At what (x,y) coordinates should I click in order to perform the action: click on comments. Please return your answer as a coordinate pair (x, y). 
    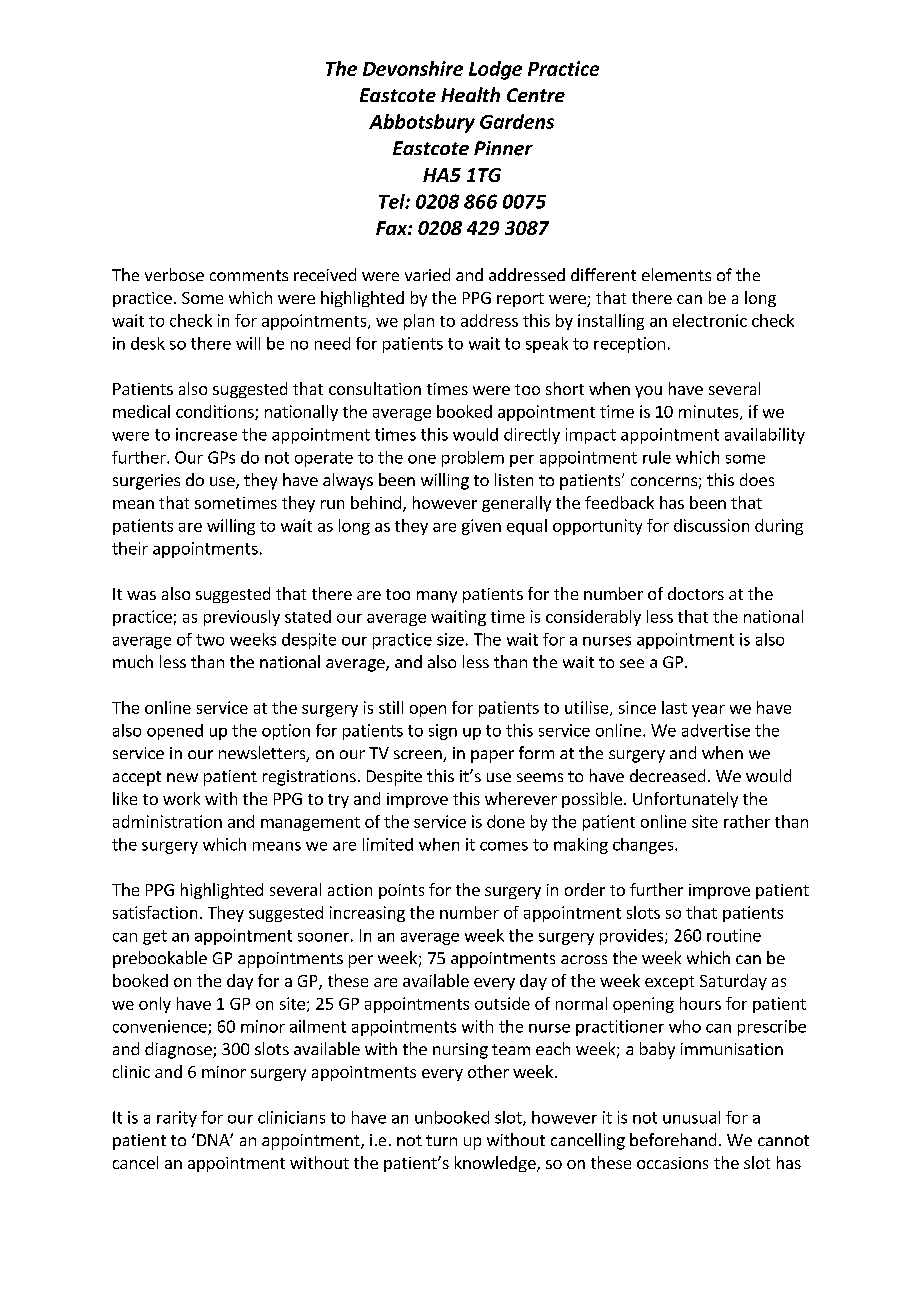
    Looking at the image, I should click on (249, 275).
